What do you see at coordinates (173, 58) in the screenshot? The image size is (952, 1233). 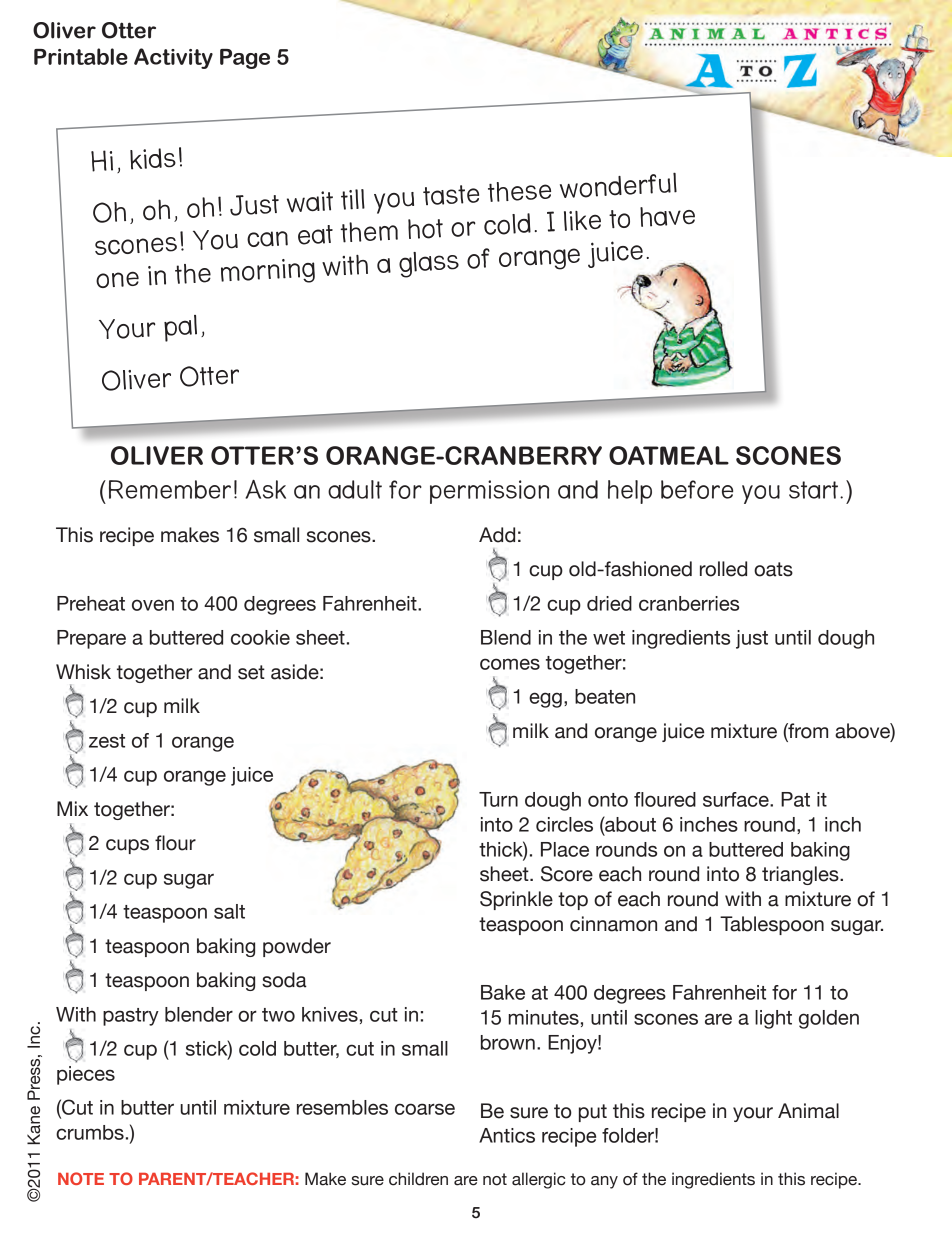 I see `Activity` at bounding box center [173, 58].
